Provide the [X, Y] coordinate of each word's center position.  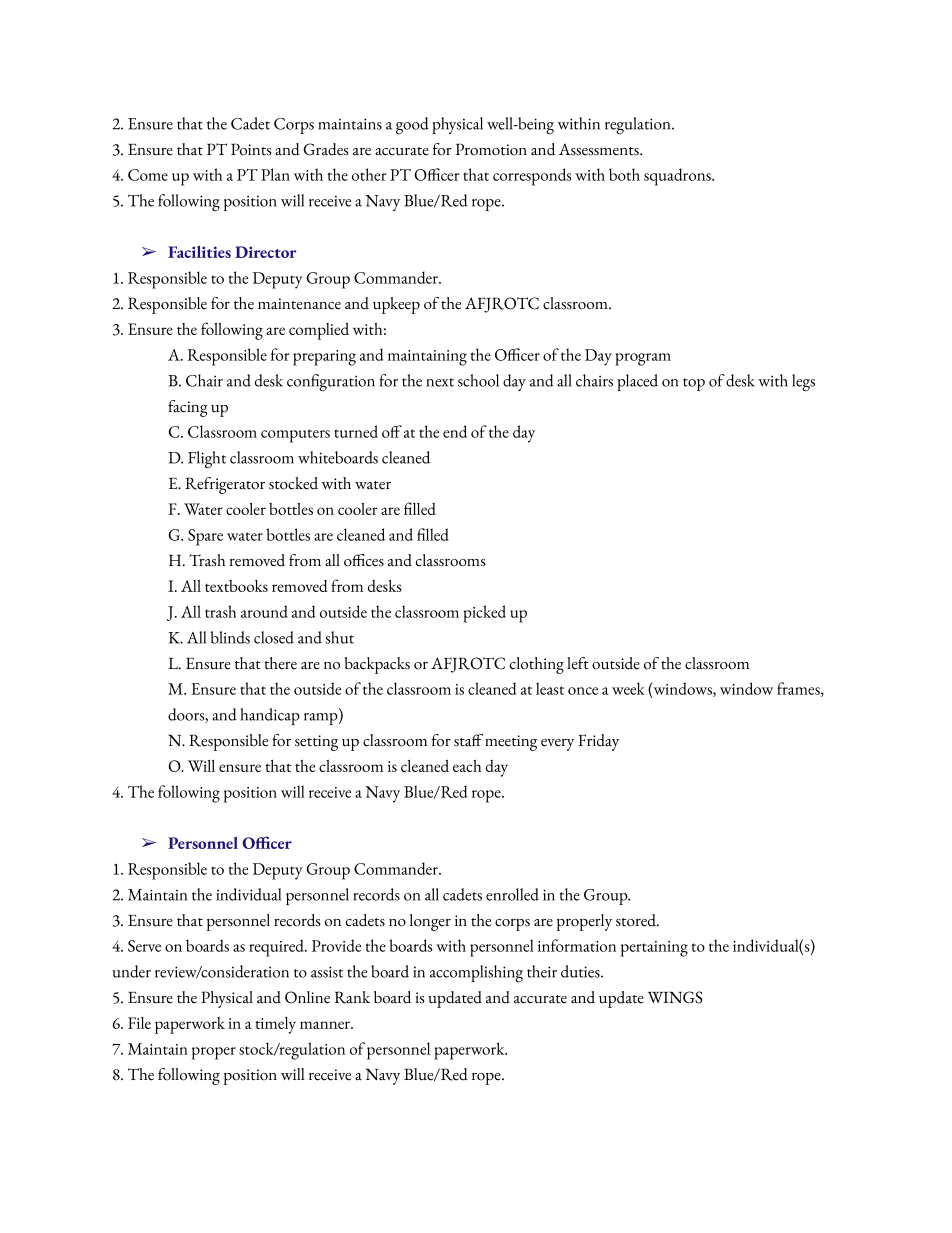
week [628, 688]
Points [251, 149]
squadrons [678, 177]
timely [275, 1025]
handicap [270, 716]
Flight [207, 459]
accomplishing [476, 974]
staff [468, 740]
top [694, 384]
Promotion [491, 149]
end [455, 431]
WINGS [675, 997]
